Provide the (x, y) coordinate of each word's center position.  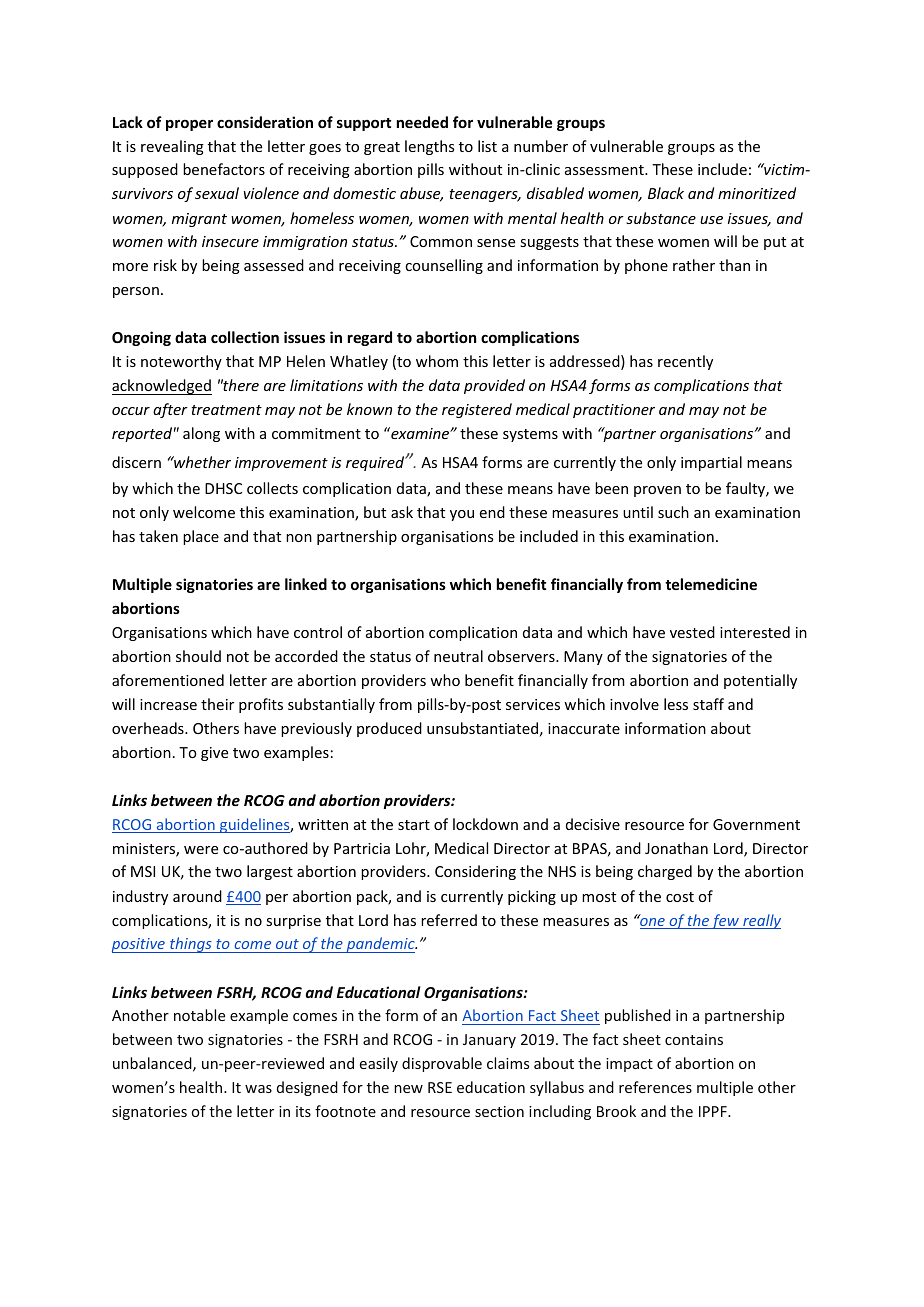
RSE (440, 1087)
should (198, 656)
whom (437, 361)
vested (692, 632)
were (201, 850)
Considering (475, 872)
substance (661, 218)
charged (665, 872)
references (655, 1087)
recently (685, 362)
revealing (172, 147)
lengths (429, 147)
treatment (226, 410)
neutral (458, 656)
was (258, 1089)
